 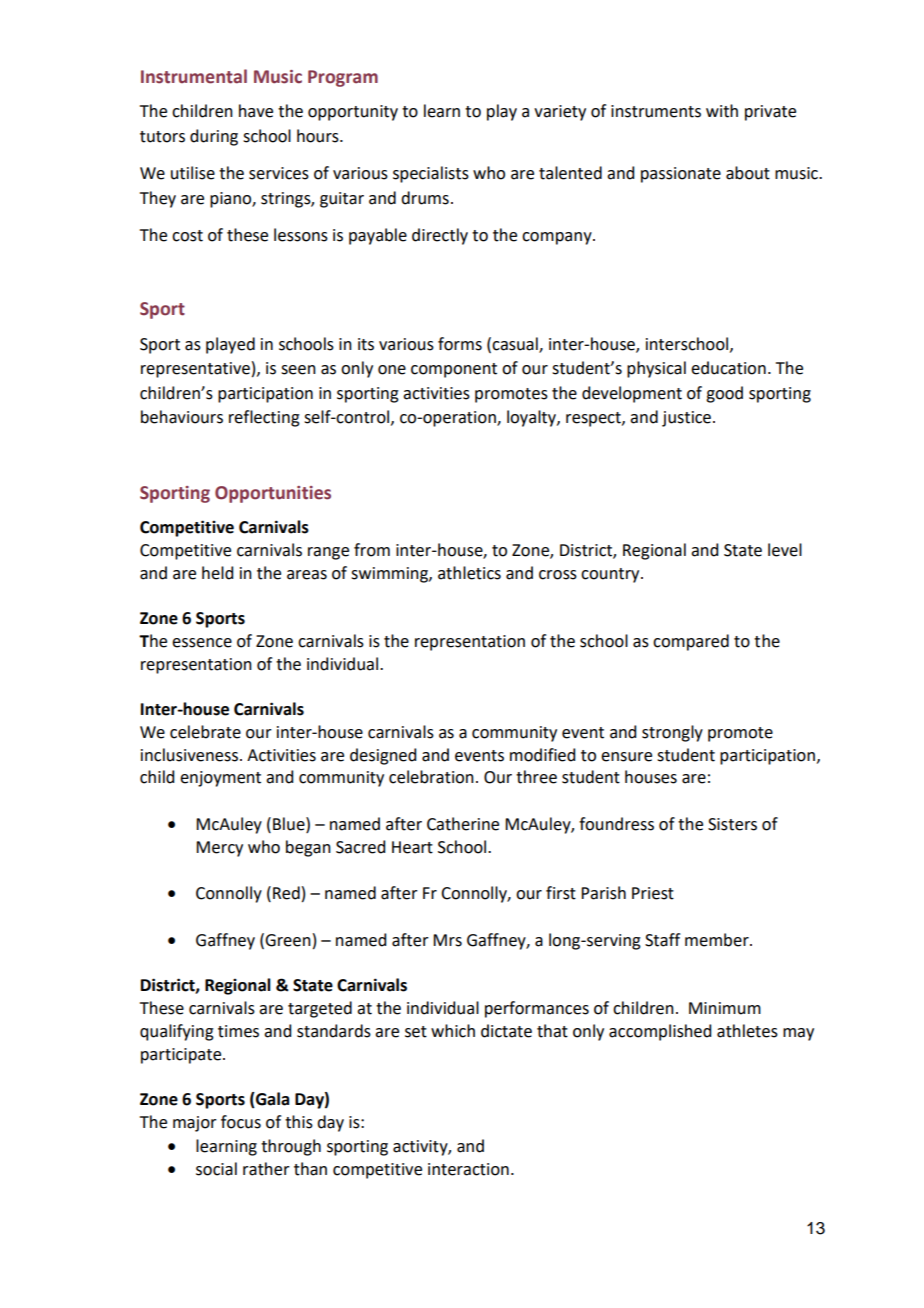 What do you see at coordinates (256, 111) in the document?
I see `have` at bounding box center [256, 111].
